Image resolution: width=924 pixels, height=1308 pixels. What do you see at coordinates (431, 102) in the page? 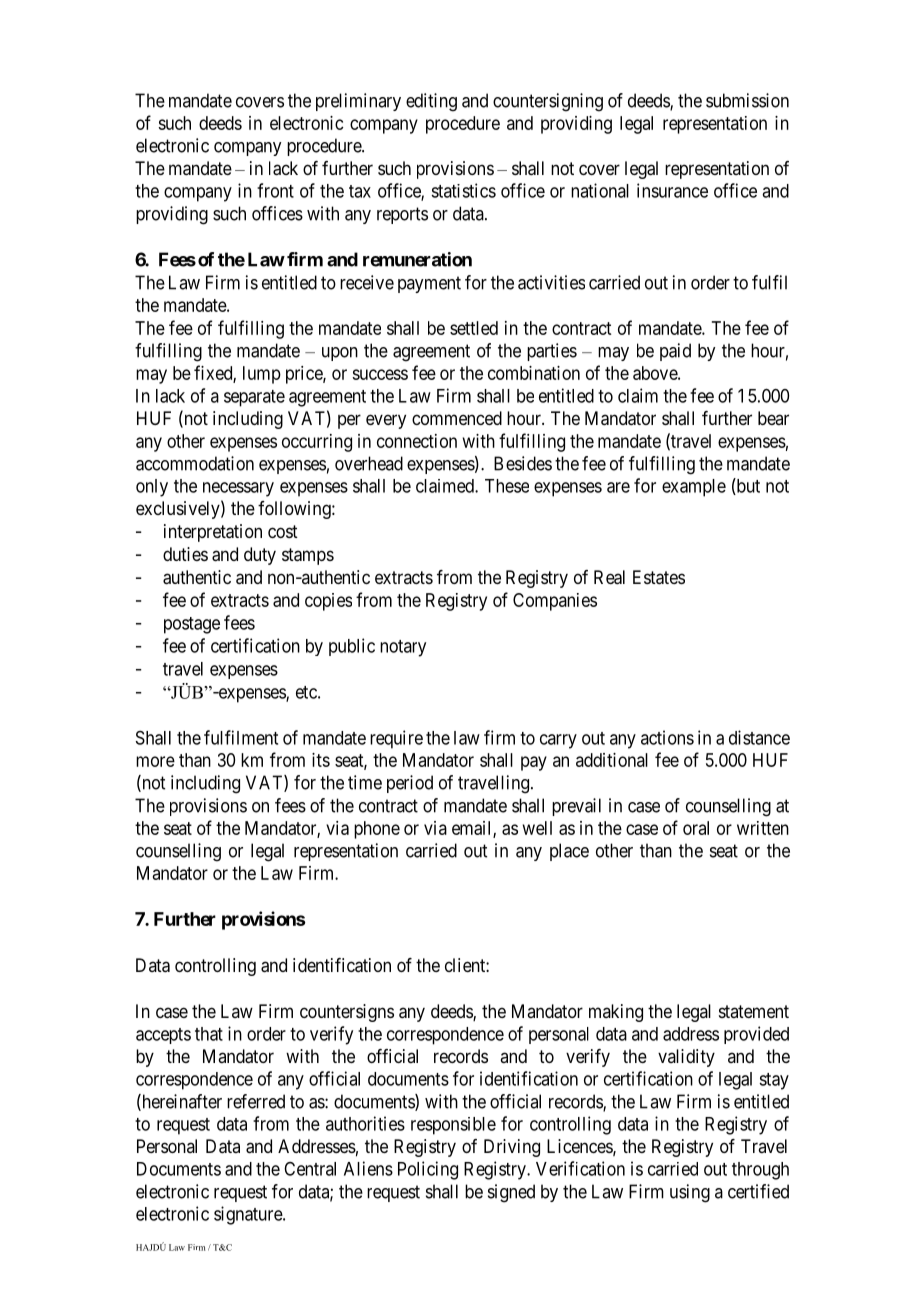
I see `editing` at bounding box center [431, 102].
